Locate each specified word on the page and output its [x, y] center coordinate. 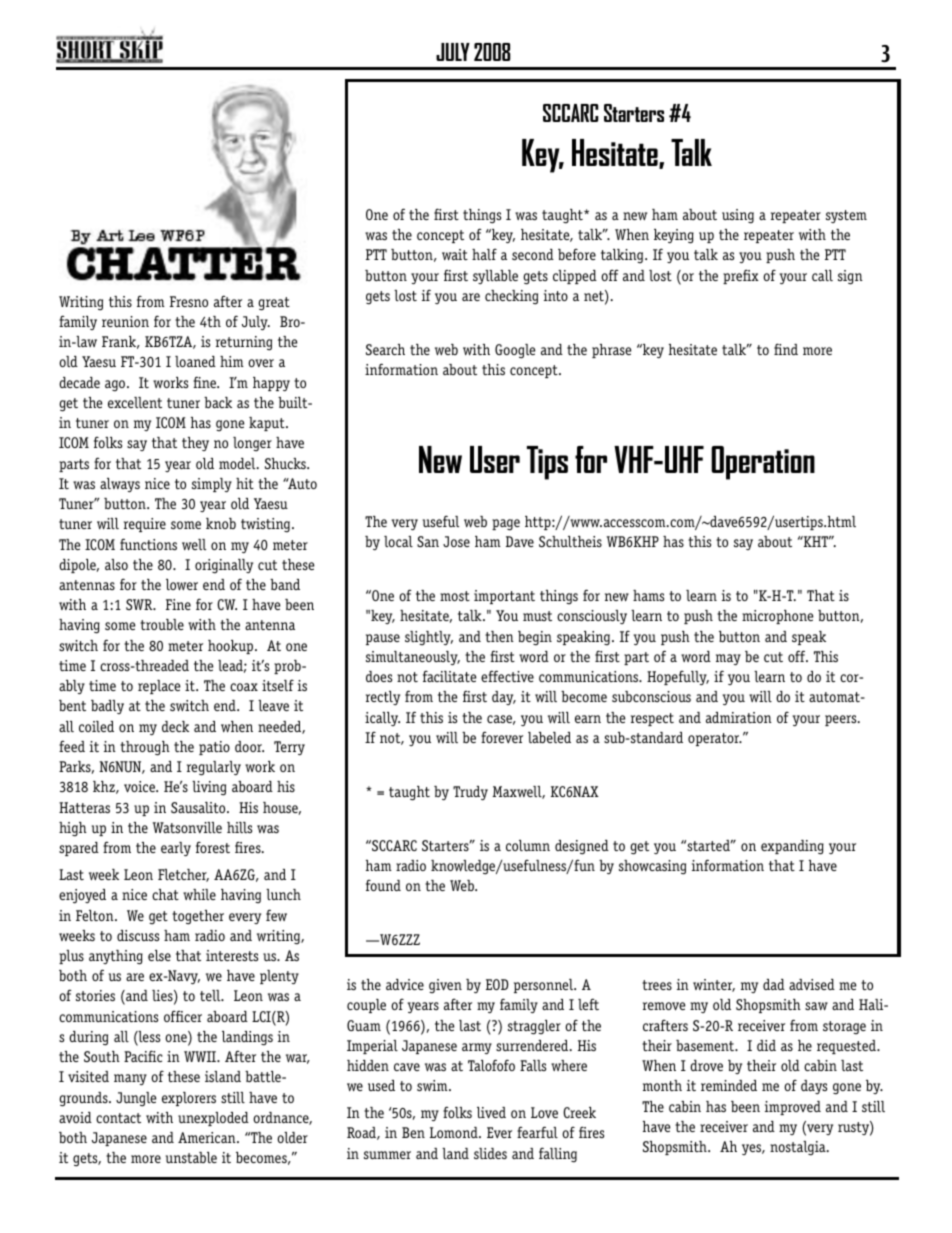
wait [455, 254]
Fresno [189, 301]
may [728, 660]
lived [491, 1112]
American [208, 1137]
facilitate [449, 676]
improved [793, 1108]
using [738, 216]
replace [159, 687]
